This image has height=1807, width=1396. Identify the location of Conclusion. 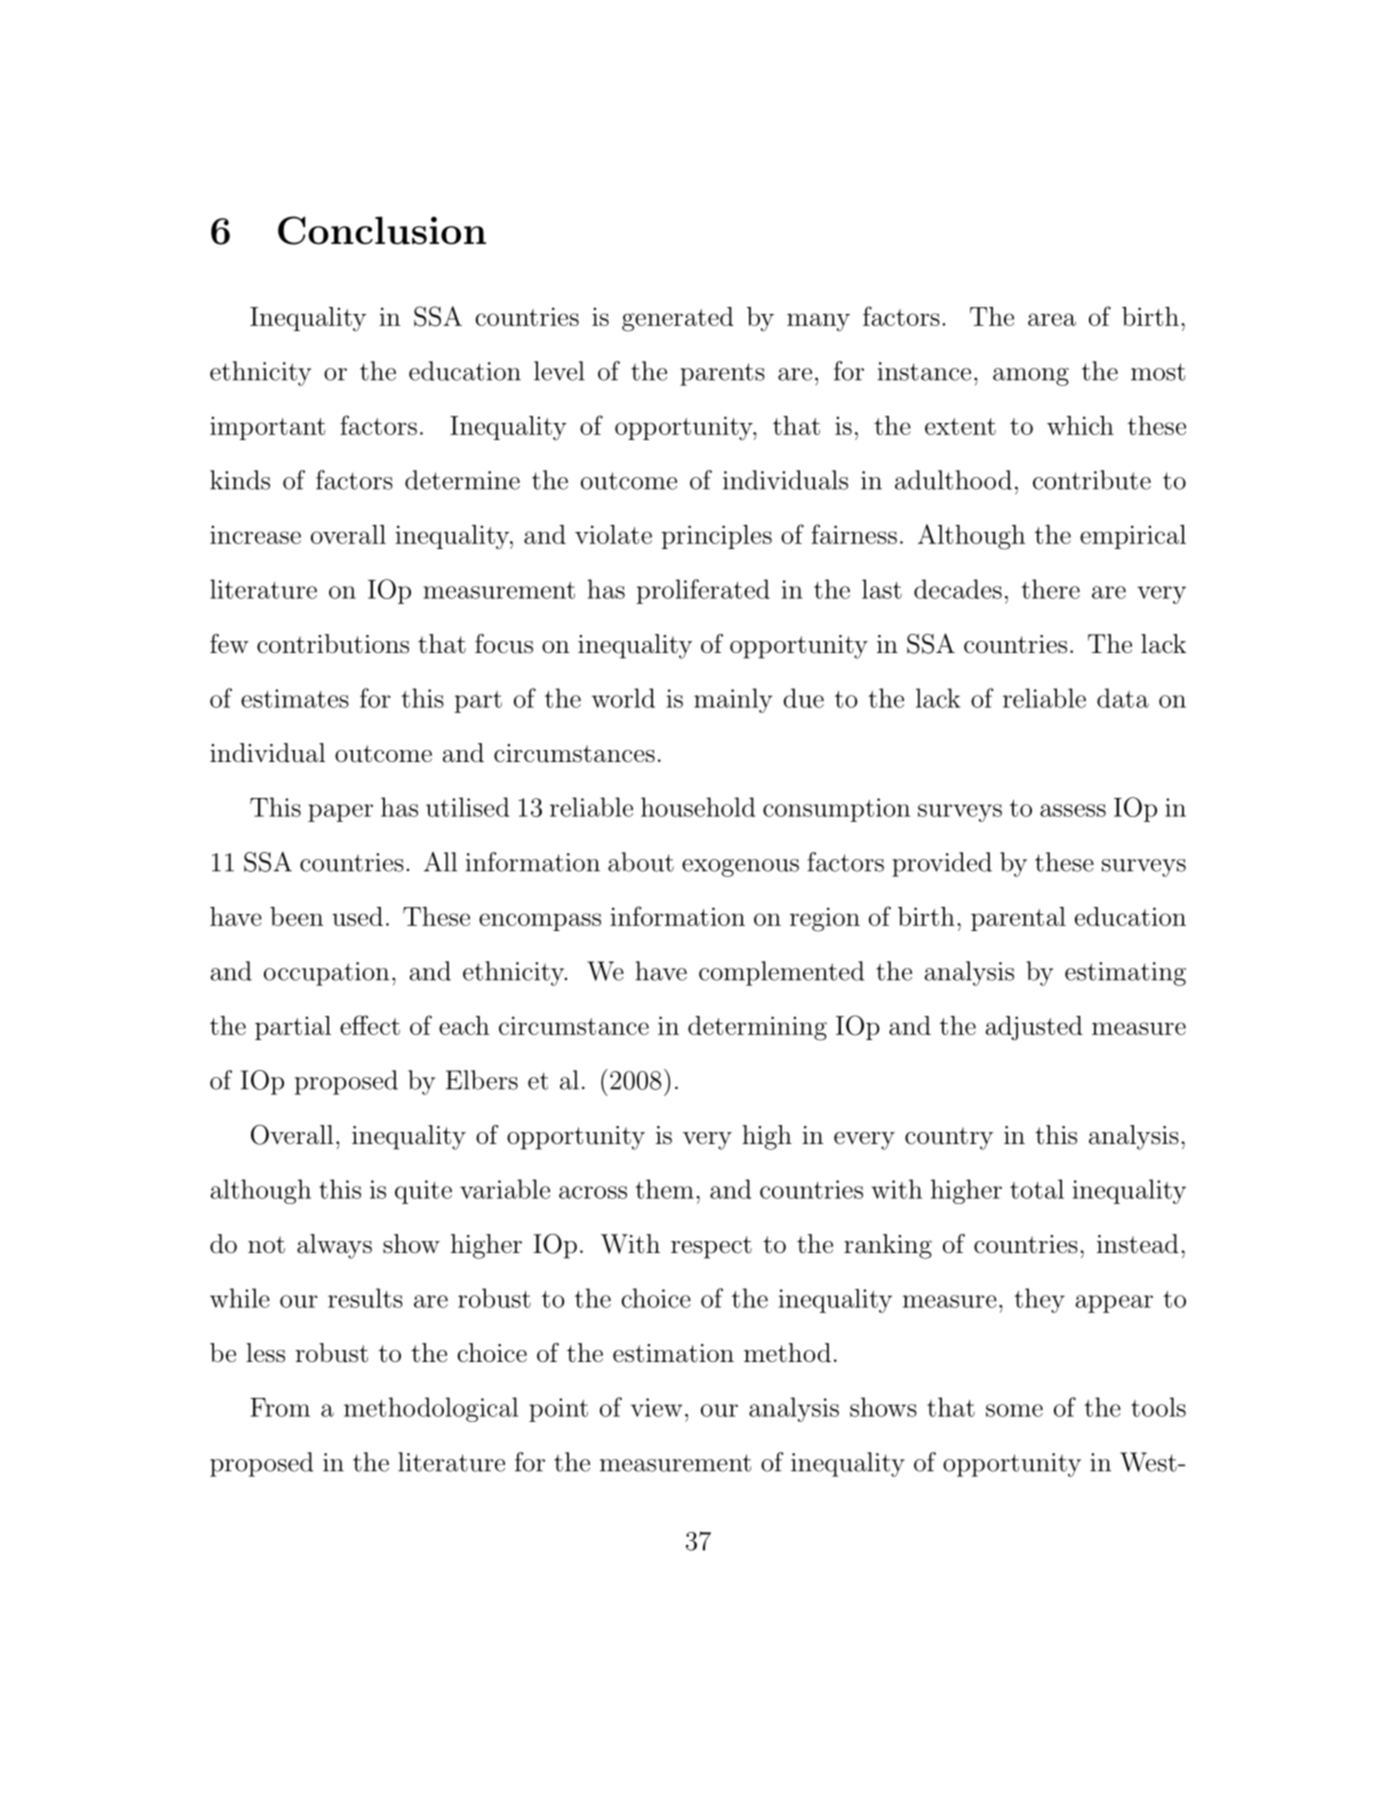
(382, 230).
